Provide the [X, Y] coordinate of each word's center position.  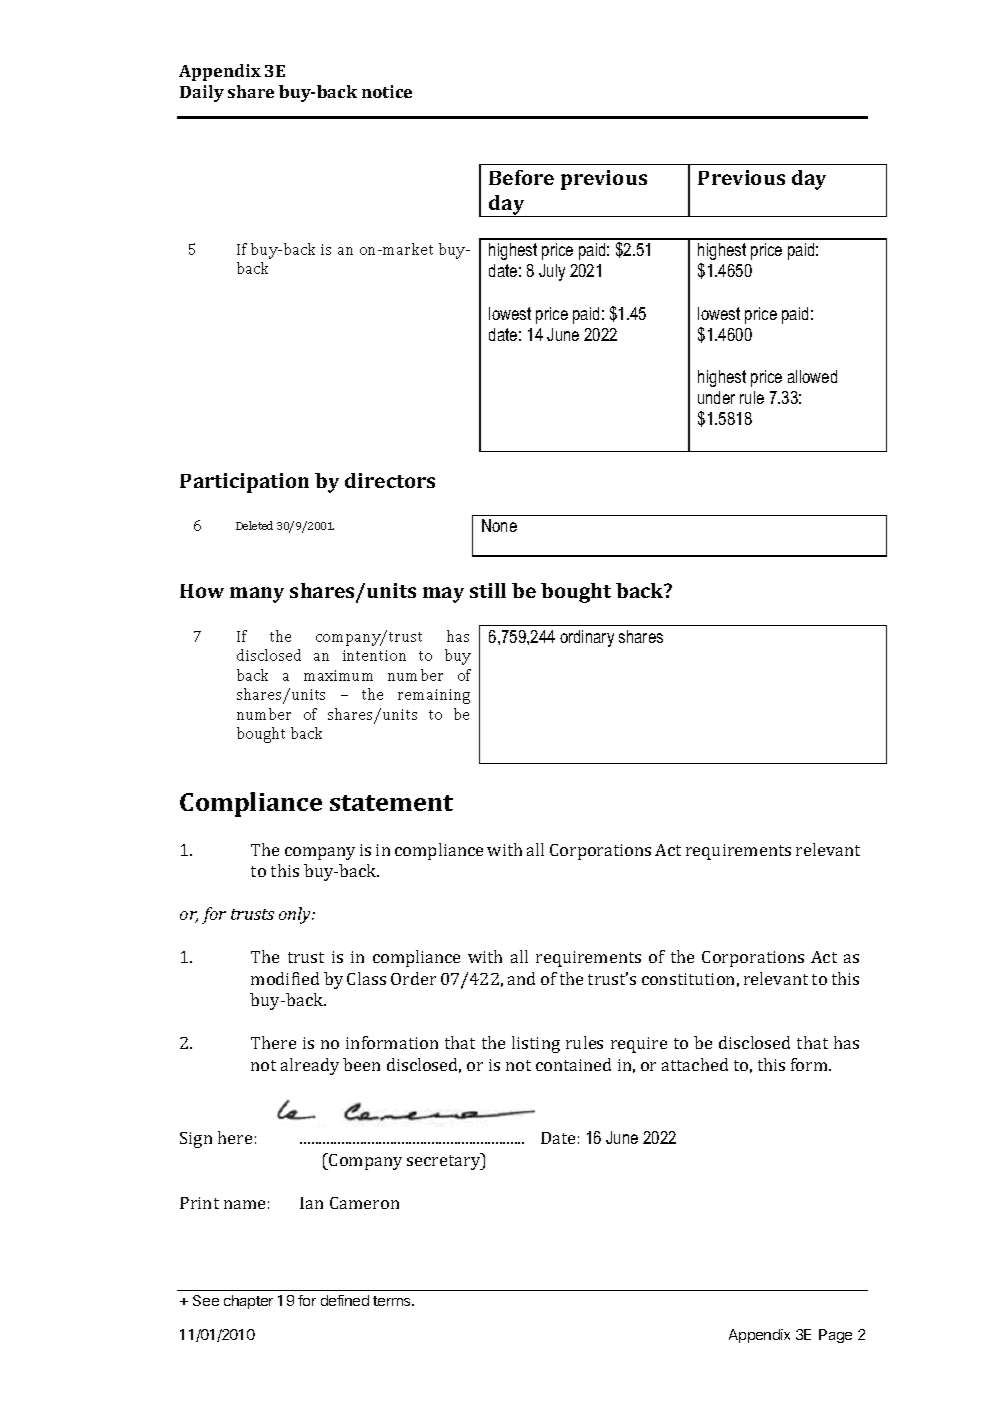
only [296, 915]
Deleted [254, 525]
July [552, 272]
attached [695, 1064]
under [716, 397]
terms [393, 1301]
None [499, 525]
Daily [202, 93]
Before [521, 177]
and [521, 978]
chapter [248, 1302]
